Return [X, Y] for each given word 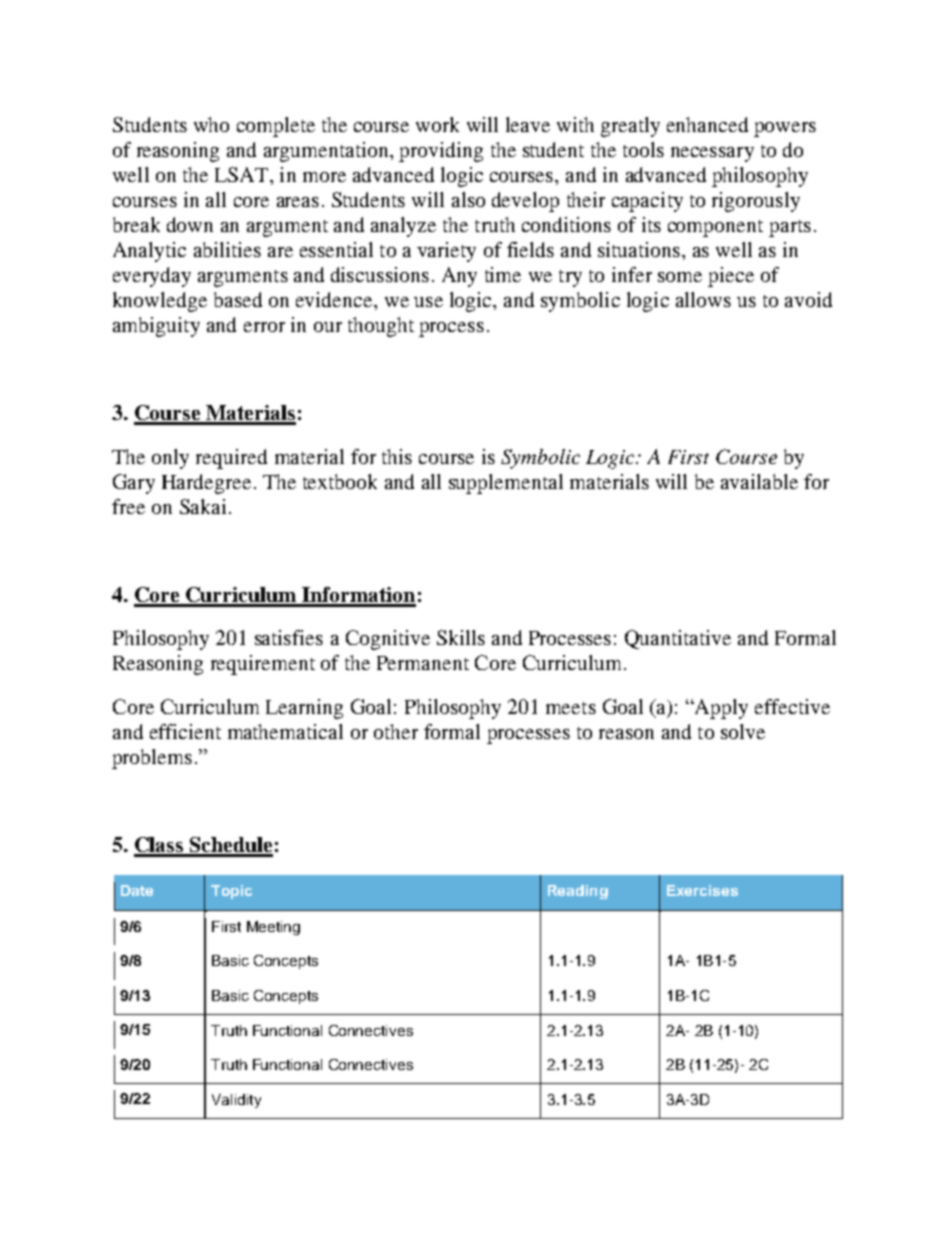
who [211, 124]
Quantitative [678, 639]
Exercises [702, 890]
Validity [236, 1101]
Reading [578, 892]
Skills [461, 637]
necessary [712, 154]
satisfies [289, 637]
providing [441, 152]
